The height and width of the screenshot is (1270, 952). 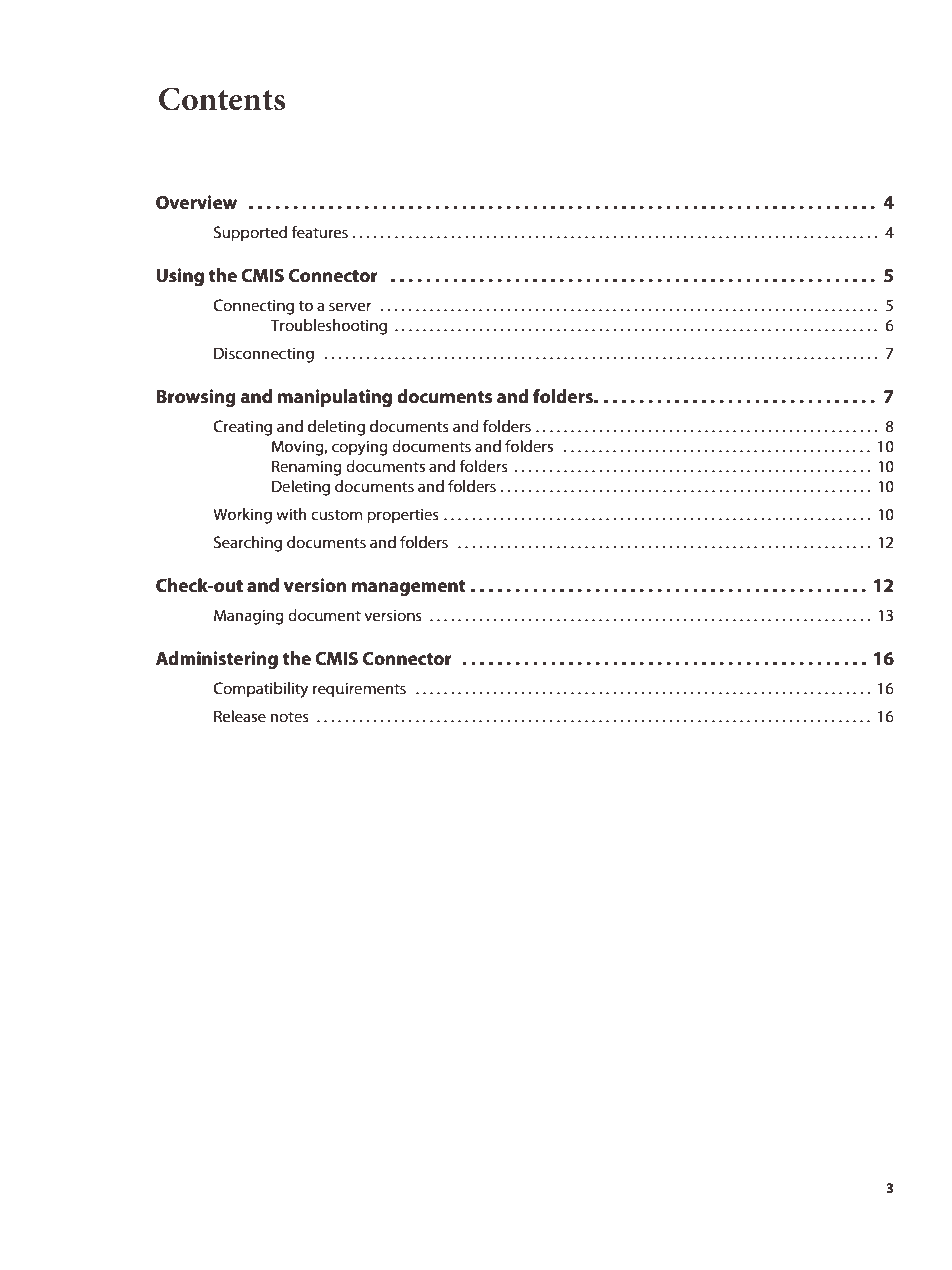 What do you see at coordinates (217, 660) in the screenshot?
I see `Administering` at bounding box center [217, 660].
